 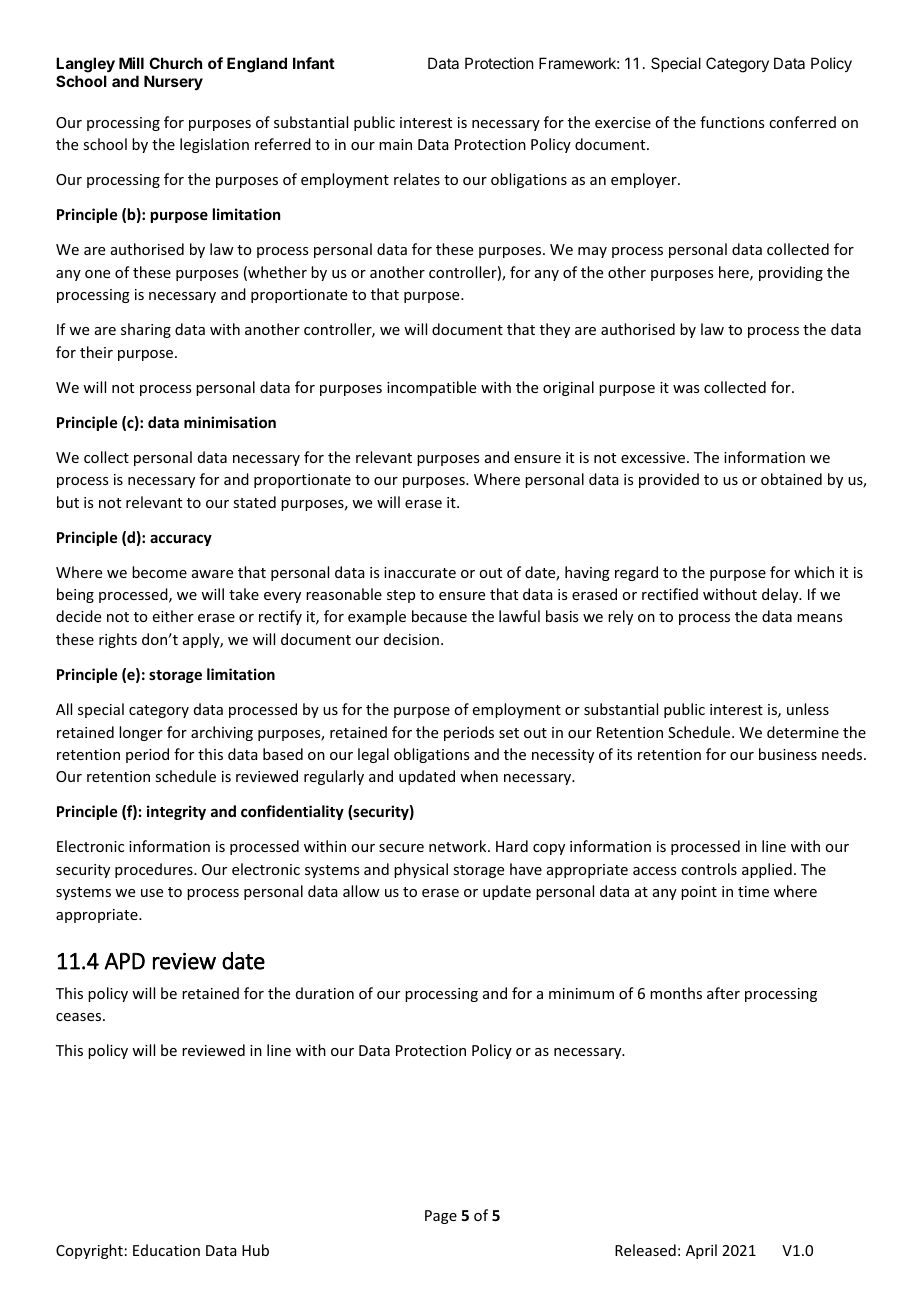 I want to click on network, so click(x=459, y=846).
